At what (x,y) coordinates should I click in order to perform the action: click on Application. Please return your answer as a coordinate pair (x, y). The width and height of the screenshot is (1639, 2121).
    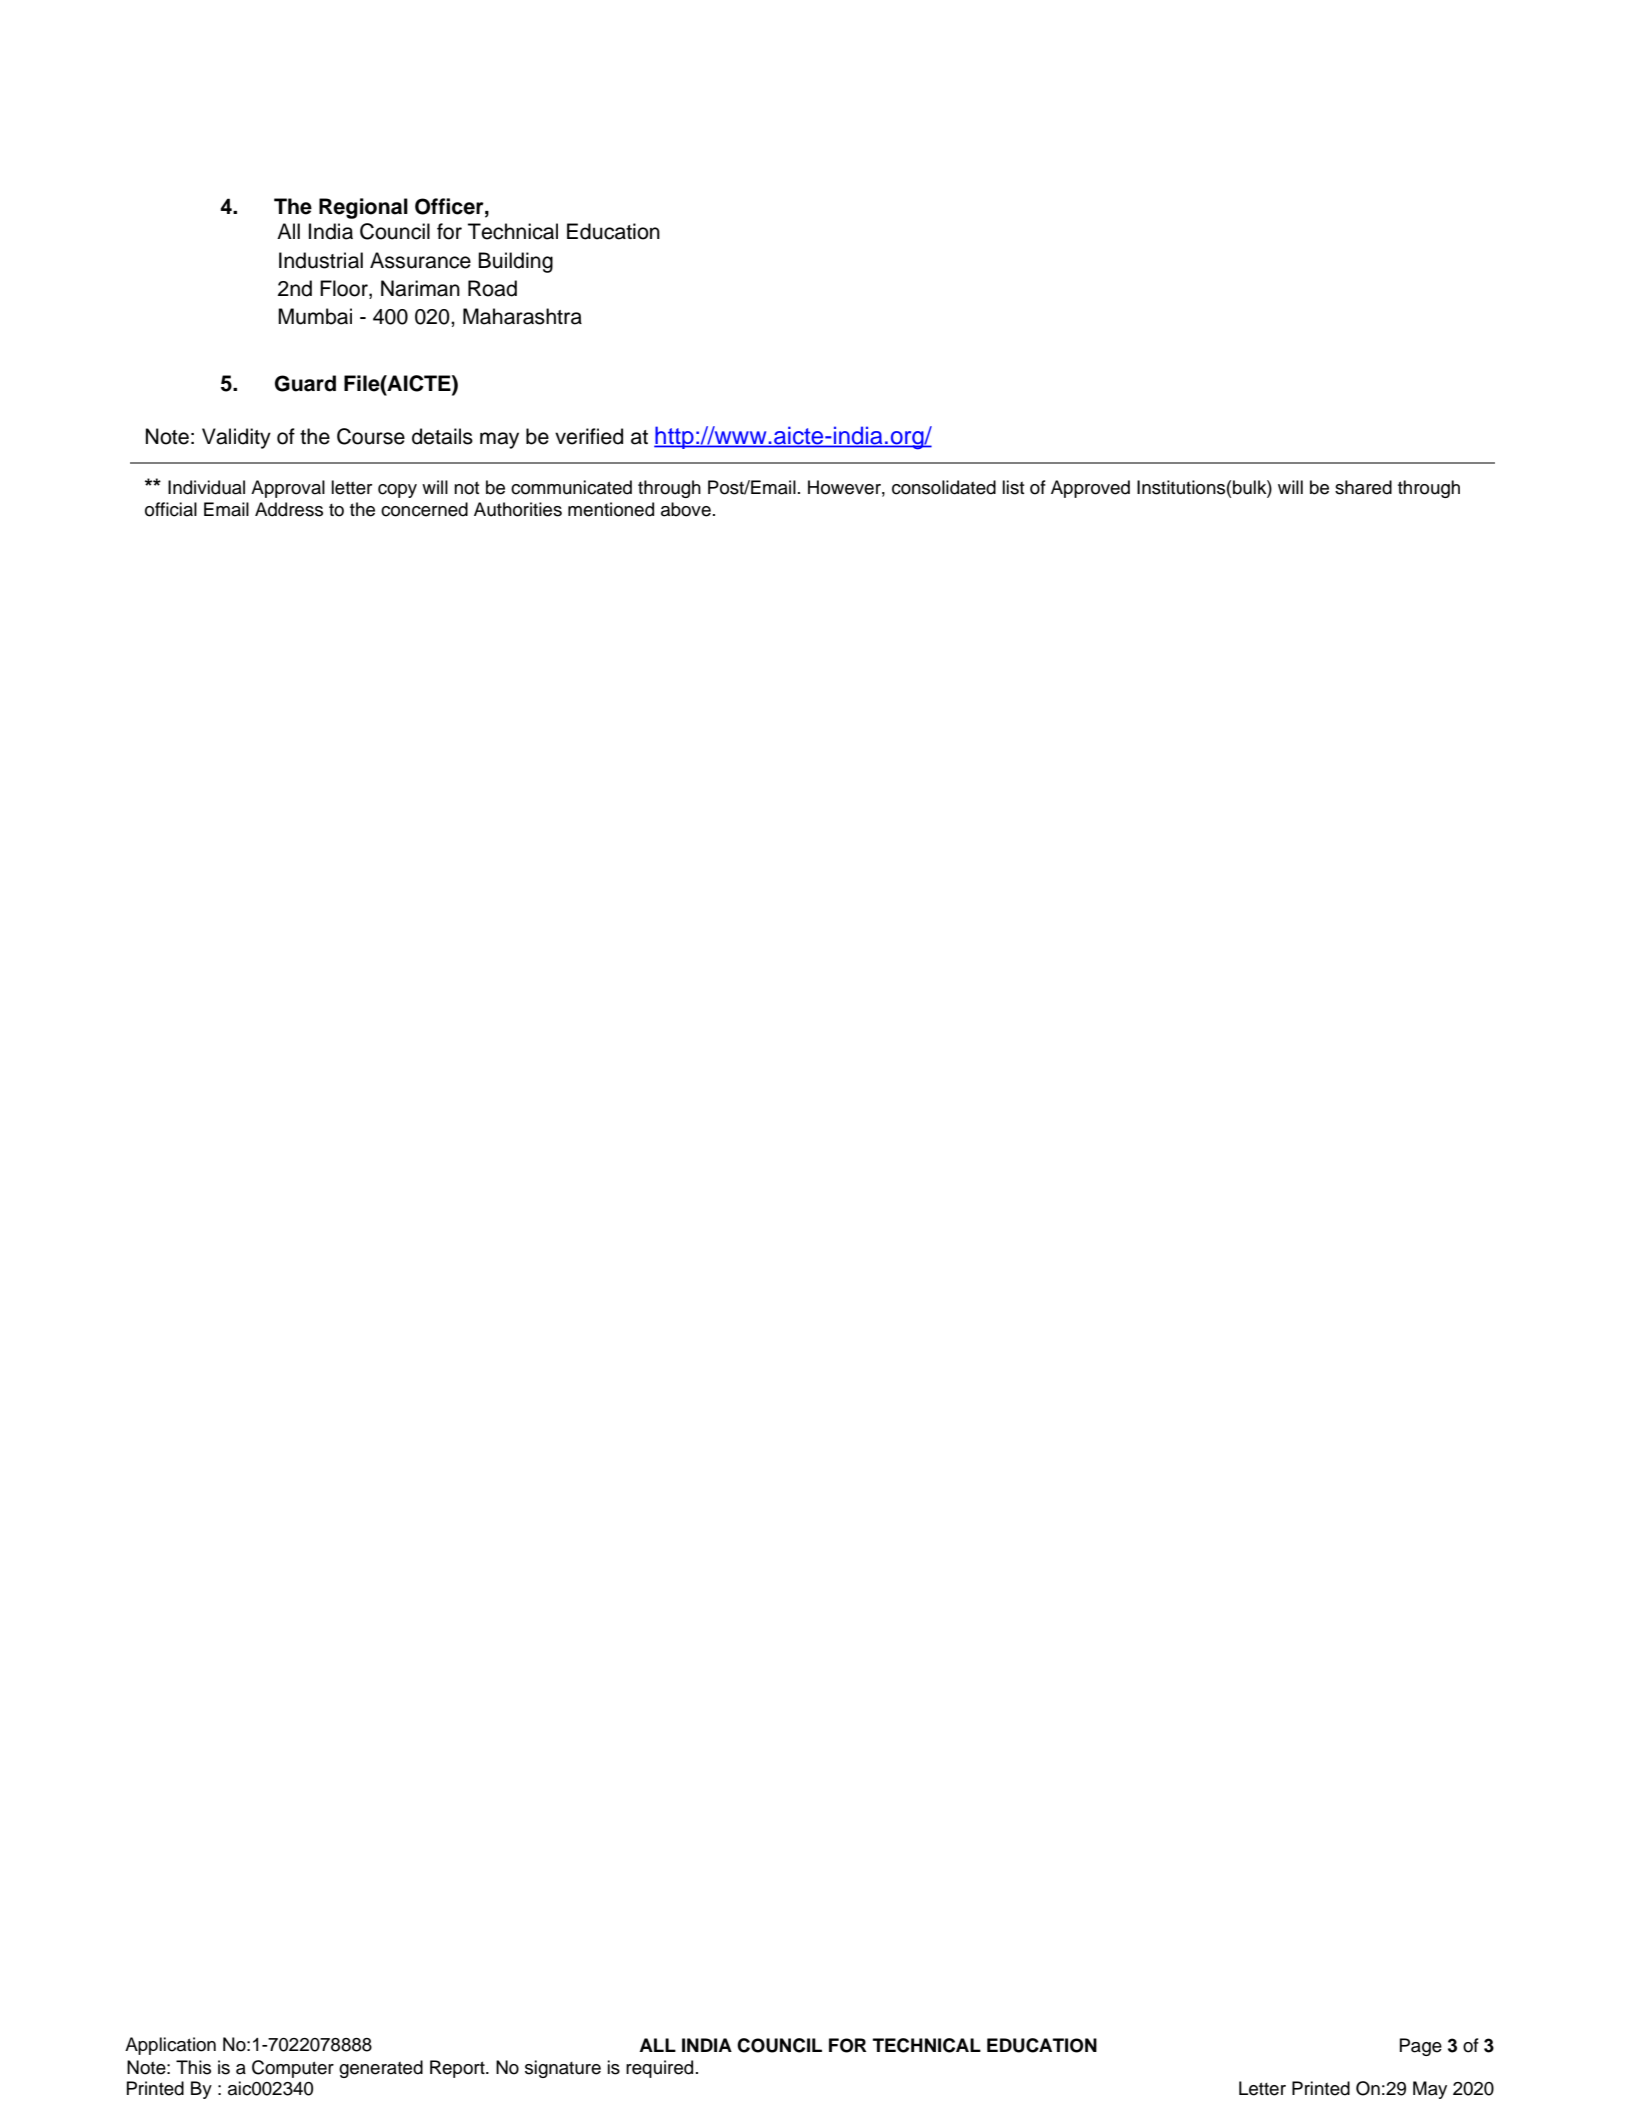
    Looking at the image, I should click on (170, 2046).
